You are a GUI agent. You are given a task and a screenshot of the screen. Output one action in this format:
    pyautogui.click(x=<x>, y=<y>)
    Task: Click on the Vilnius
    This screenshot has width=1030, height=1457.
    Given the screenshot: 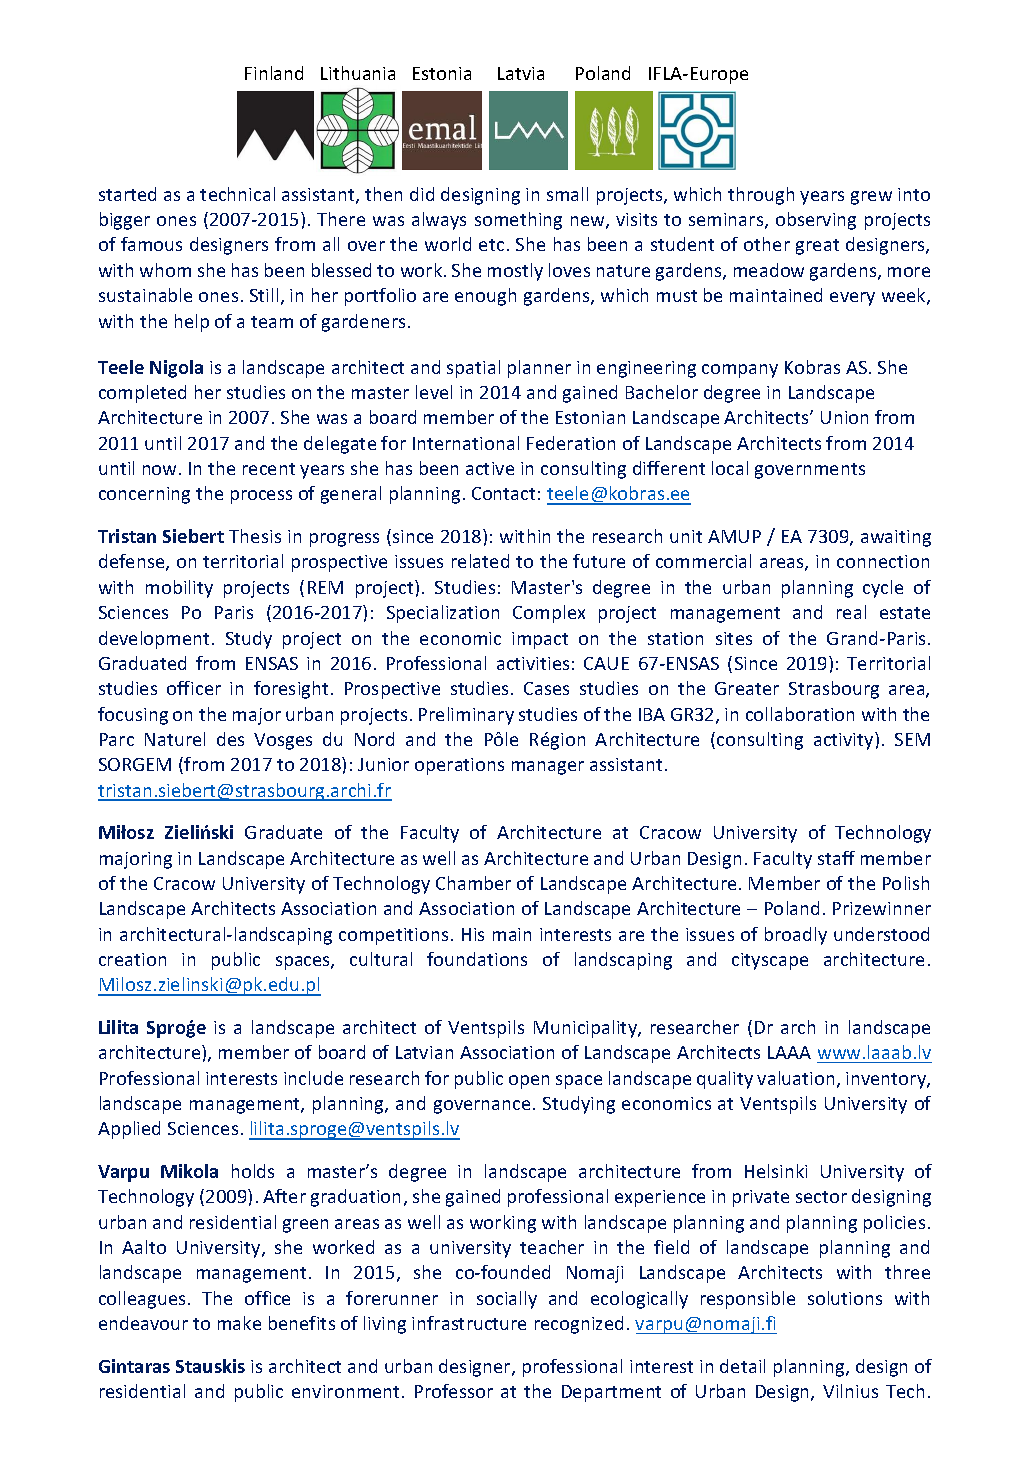 What is the action you would take?
    pyautogui.click(x=850, y=1391)
